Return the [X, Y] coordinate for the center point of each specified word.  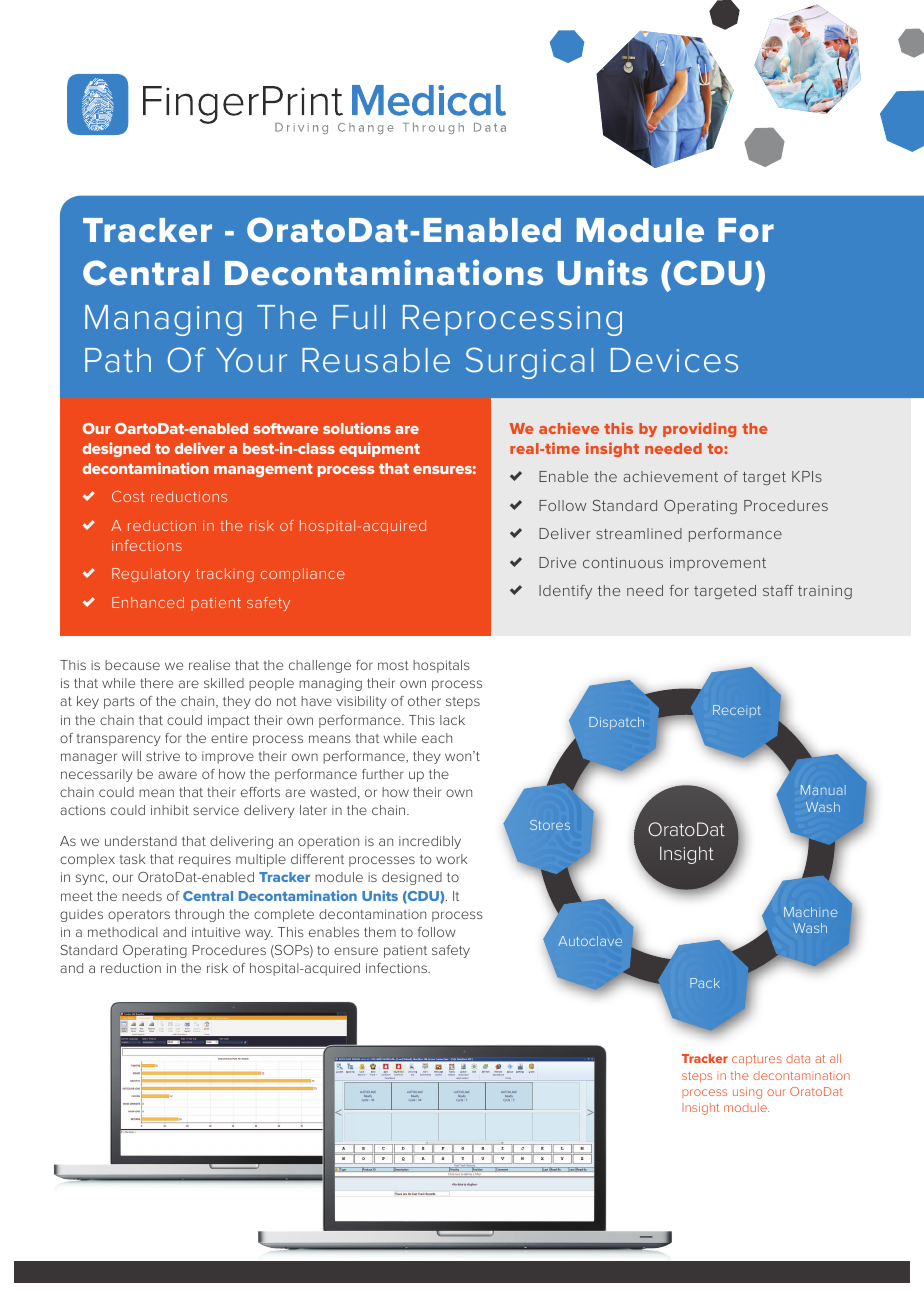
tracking [225, 575]
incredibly [430, 842]
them [380, 932]
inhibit [170, 810]
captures [757, 1060]
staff [778, 590]
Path [118, 360]
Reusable [376, 360]
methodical [123, 932]
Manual [823, 790]
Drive [557, 562]
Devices [674, 360]
